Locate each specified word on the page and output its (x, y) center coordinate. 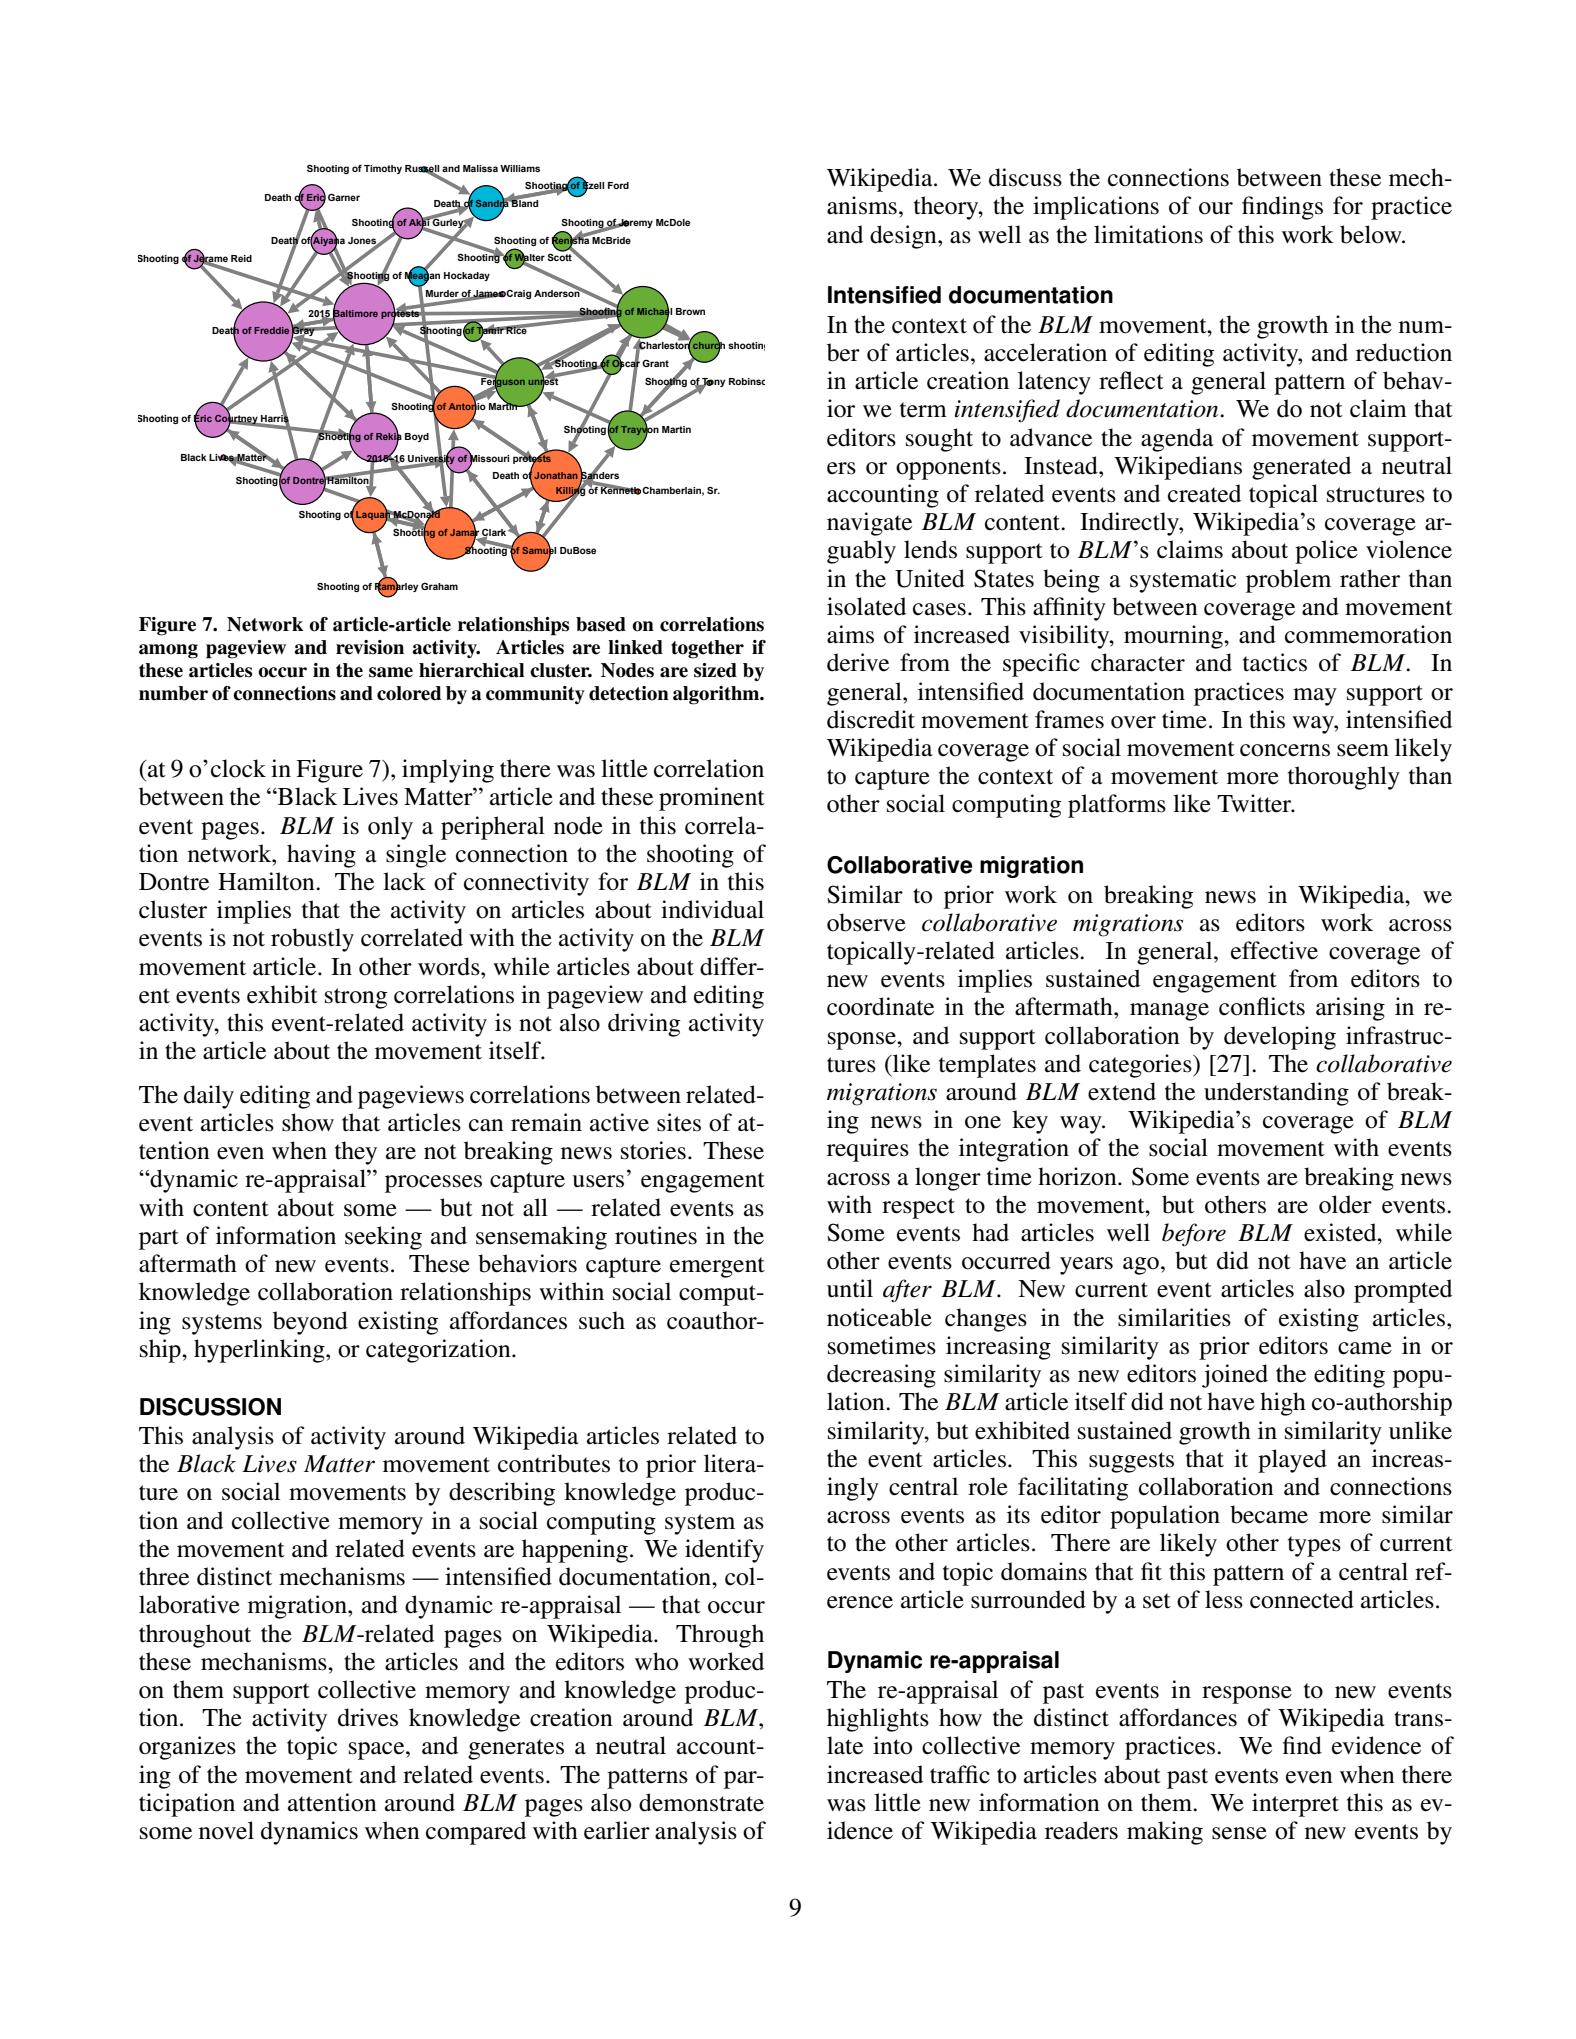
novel (226, 1830)
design (904, 237)
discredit (871, 719)
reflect (1131, 380)
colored (409, 693)
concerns (1285, 750)
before (1194, 1235)
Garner (344, 197)
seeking (383, 1238)
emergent (717, 1267)
